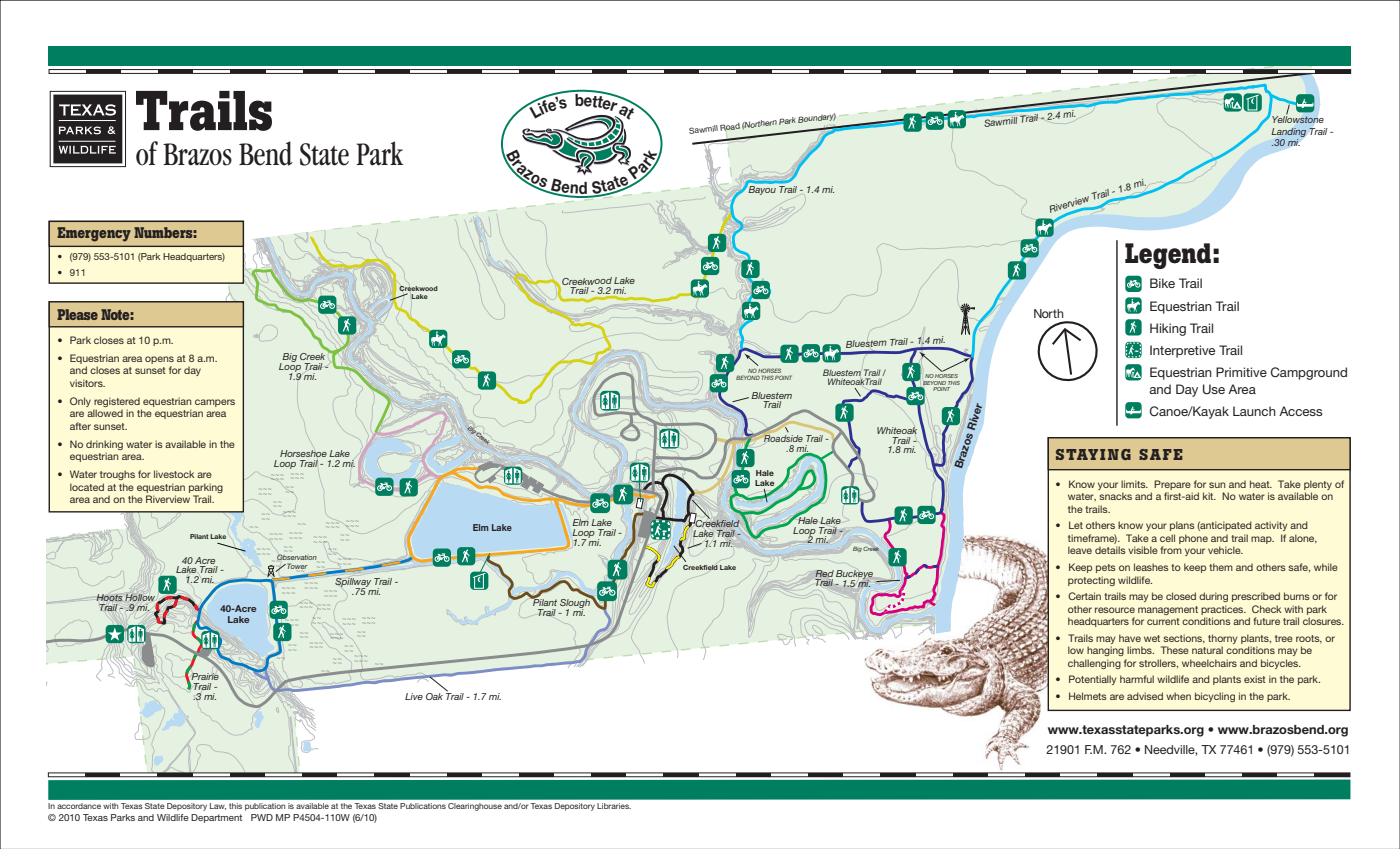 This screenshot has height=849, width=1400. Describe the element at coordinates (1172, 485) in the screenshot. I see `Prepare` at that location.
